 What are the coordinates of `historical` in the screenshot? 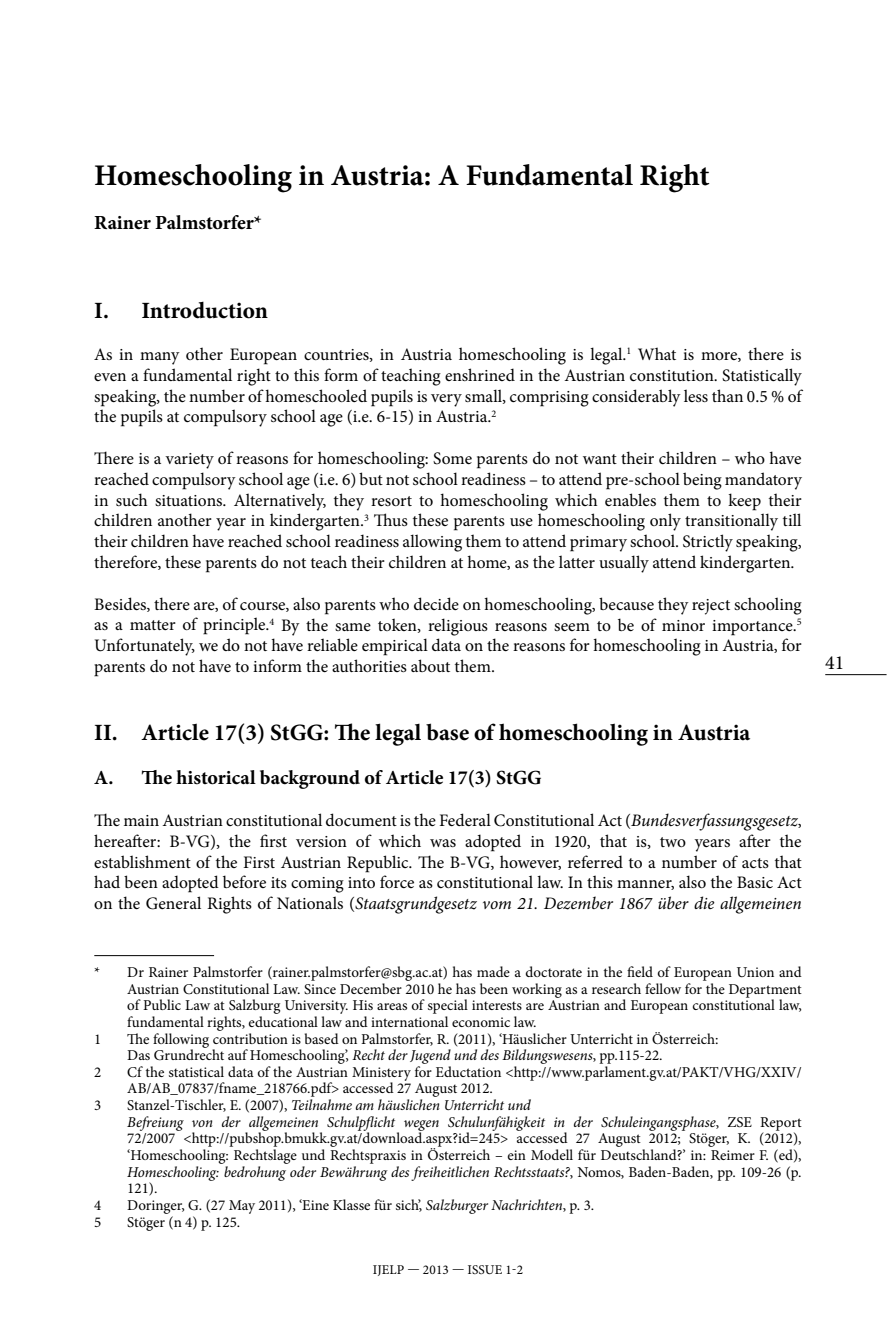 It's located at (216, 777).
